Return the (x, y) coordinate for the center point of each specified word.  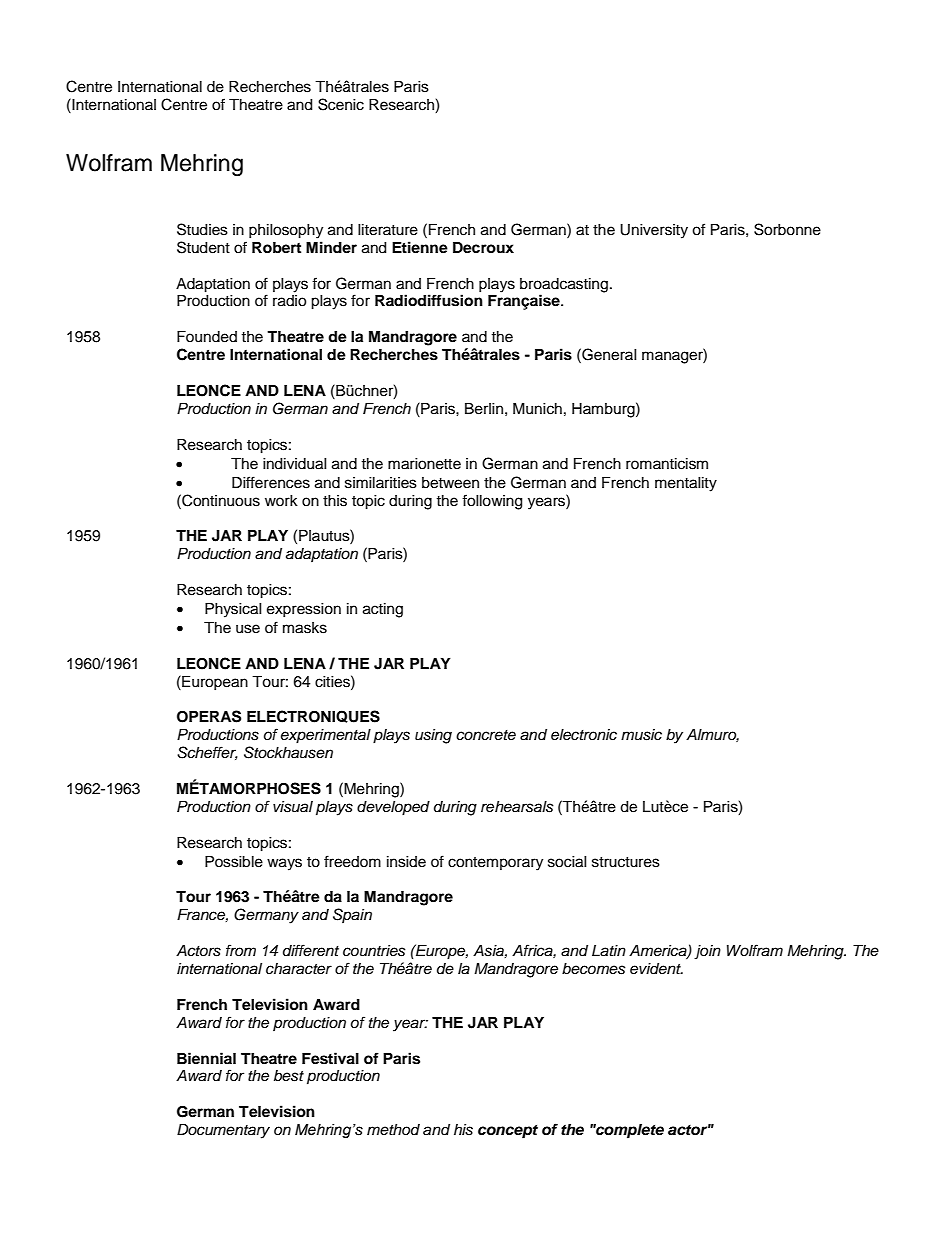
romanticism (667, 464)
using (433, 736)
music (641, 735)
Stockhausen (288, 752)
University (654, 231)
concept (508, 1132)
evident (656, 969)
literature (388, 230)
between (450, 483)
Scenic (341, 104)
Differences (271, 482)
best (289, 1076)
